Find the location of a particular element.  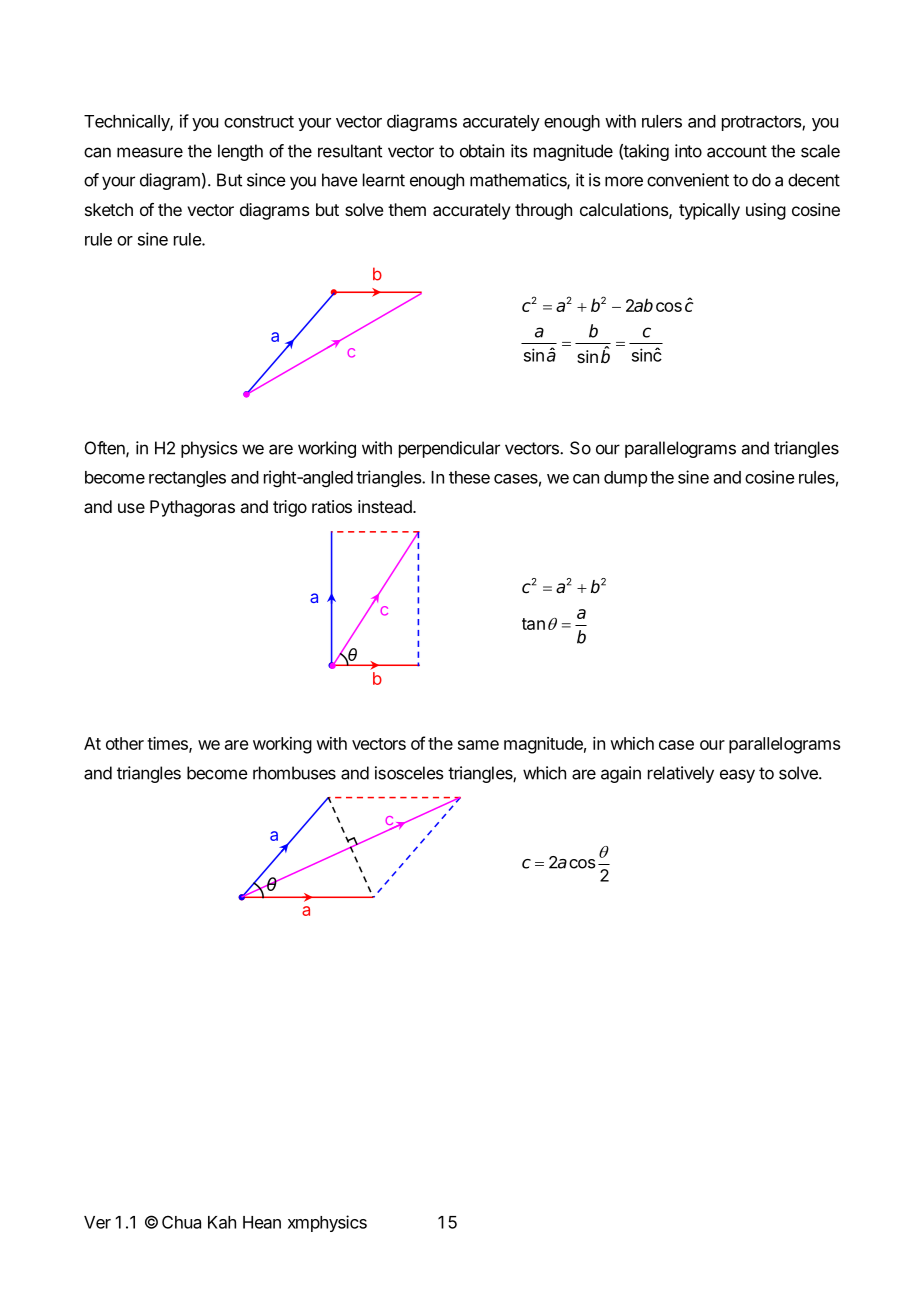

easy is located at coordinates (737, 776).
